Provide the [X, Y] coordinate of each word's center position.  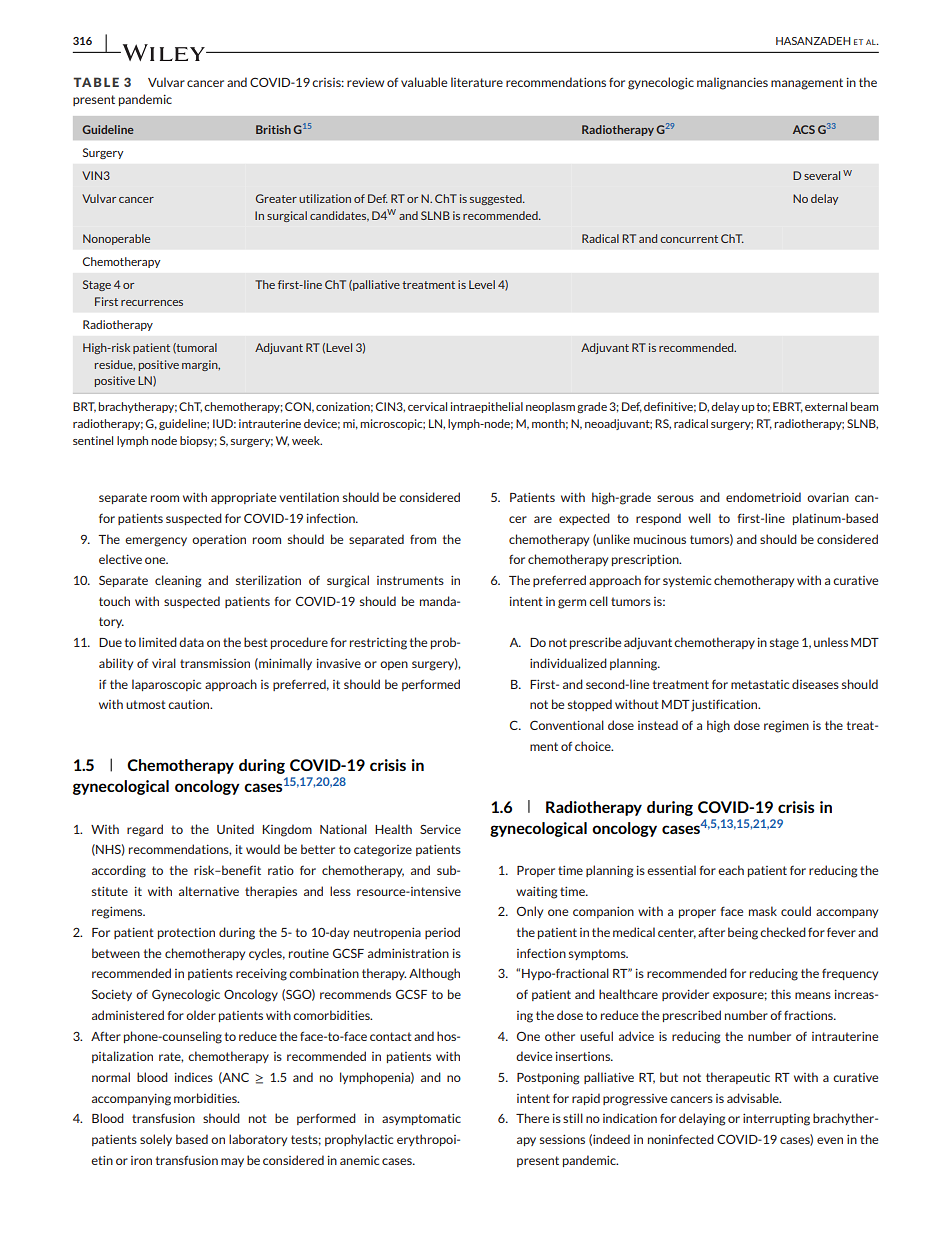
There [532, 1118]
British [273, 129]
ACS [804, 129]
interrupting [776, 1120]
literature [477, 82]
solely [156, 1140]
